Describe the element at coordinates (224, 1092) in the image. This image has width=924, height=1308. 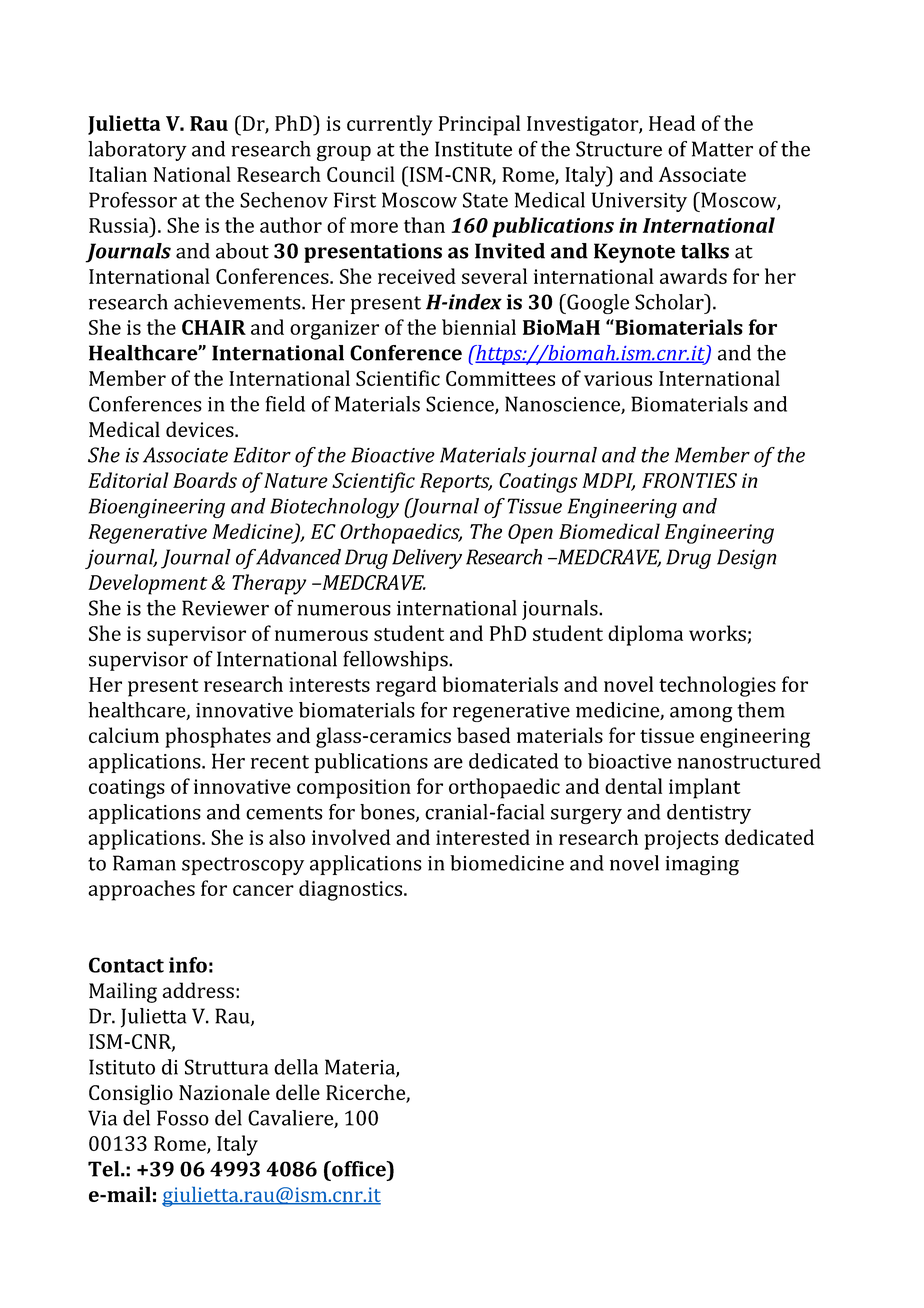
I see `Nazionale` at that location.
